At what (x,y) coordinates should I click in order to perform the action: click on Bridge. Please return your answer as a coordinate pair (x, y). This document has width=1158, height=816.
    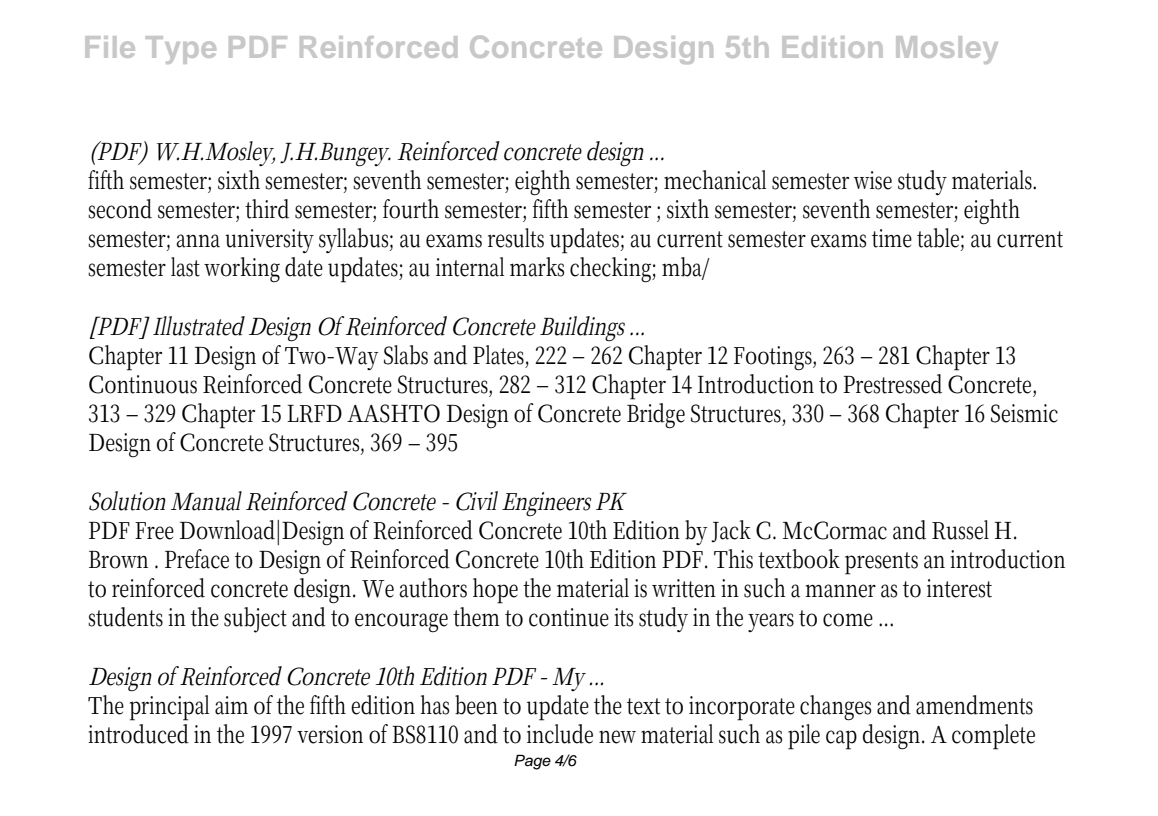
    Looking at the image, I should click on (656, 416).
